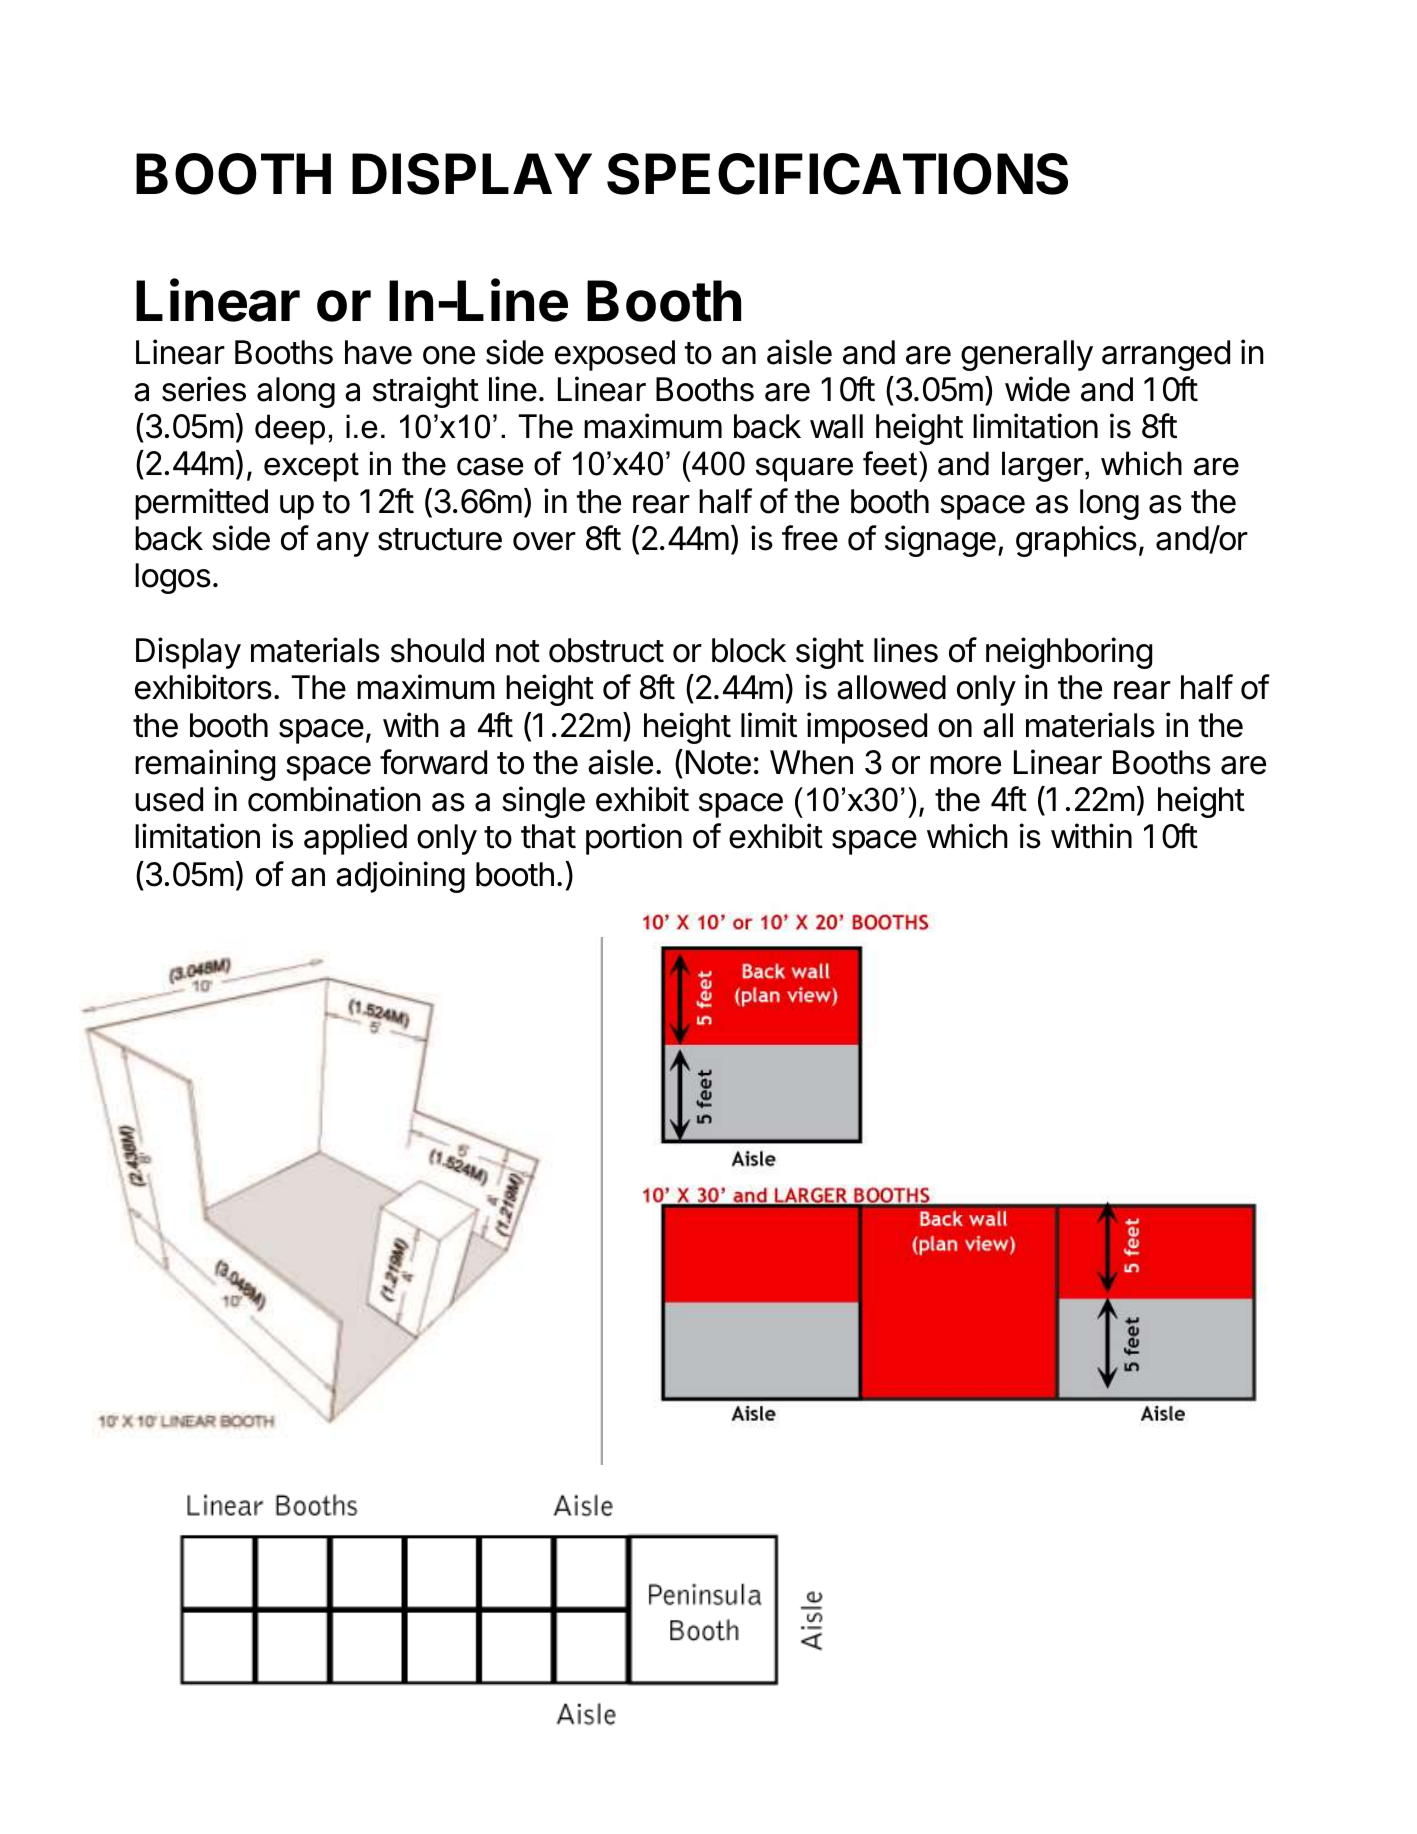 The height and width of the page is (1834, 1417). What do you see at coordinates (1069, 653) in the page?
I see `neighboring` at bounding box center [1069, 653].
